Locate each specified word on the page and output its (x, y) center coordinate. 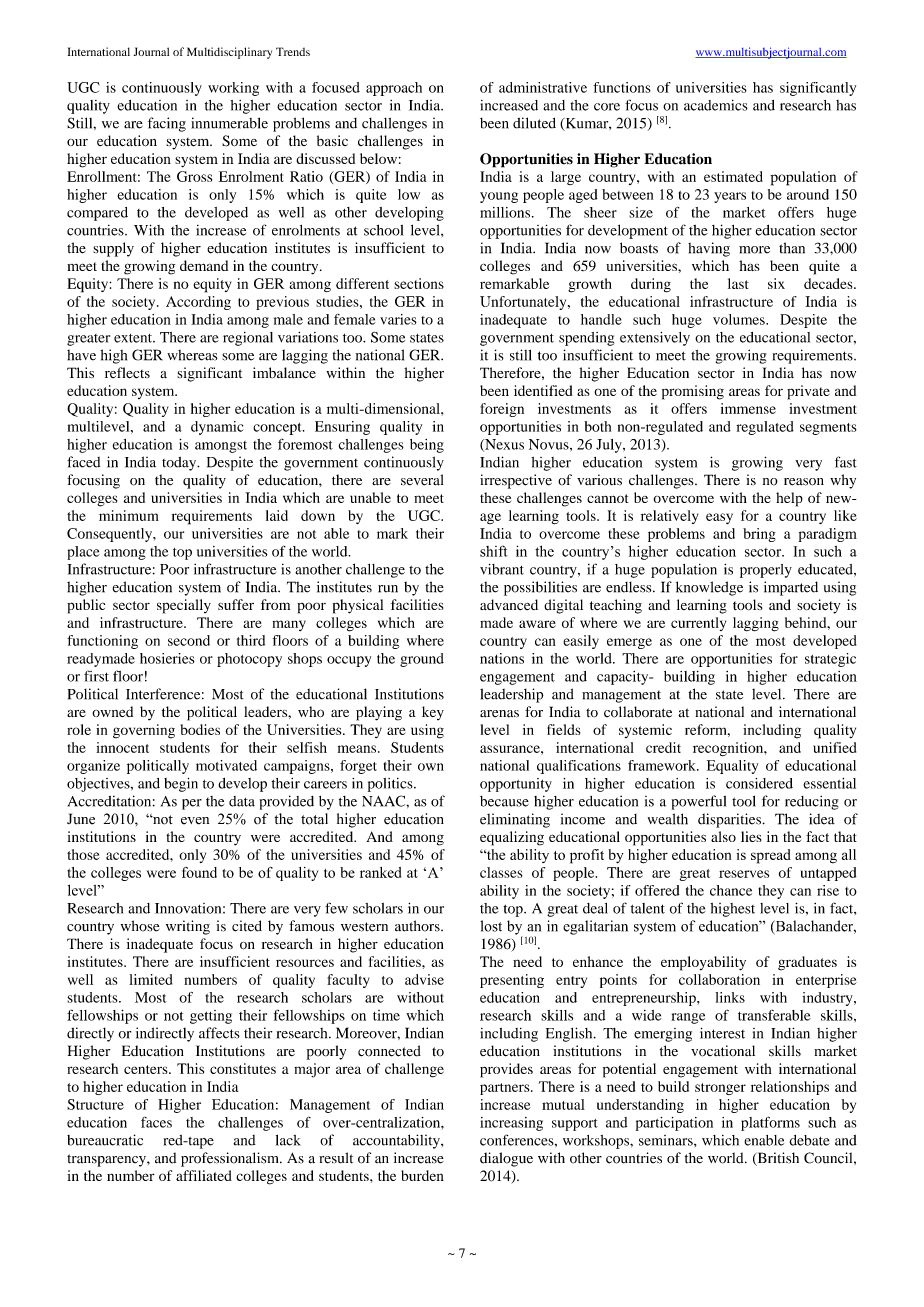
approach (394, 89)
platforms (770, 1123)
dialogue (506, 1159)
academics (716, 105)
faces (156, 1122)
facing (167, 124)
